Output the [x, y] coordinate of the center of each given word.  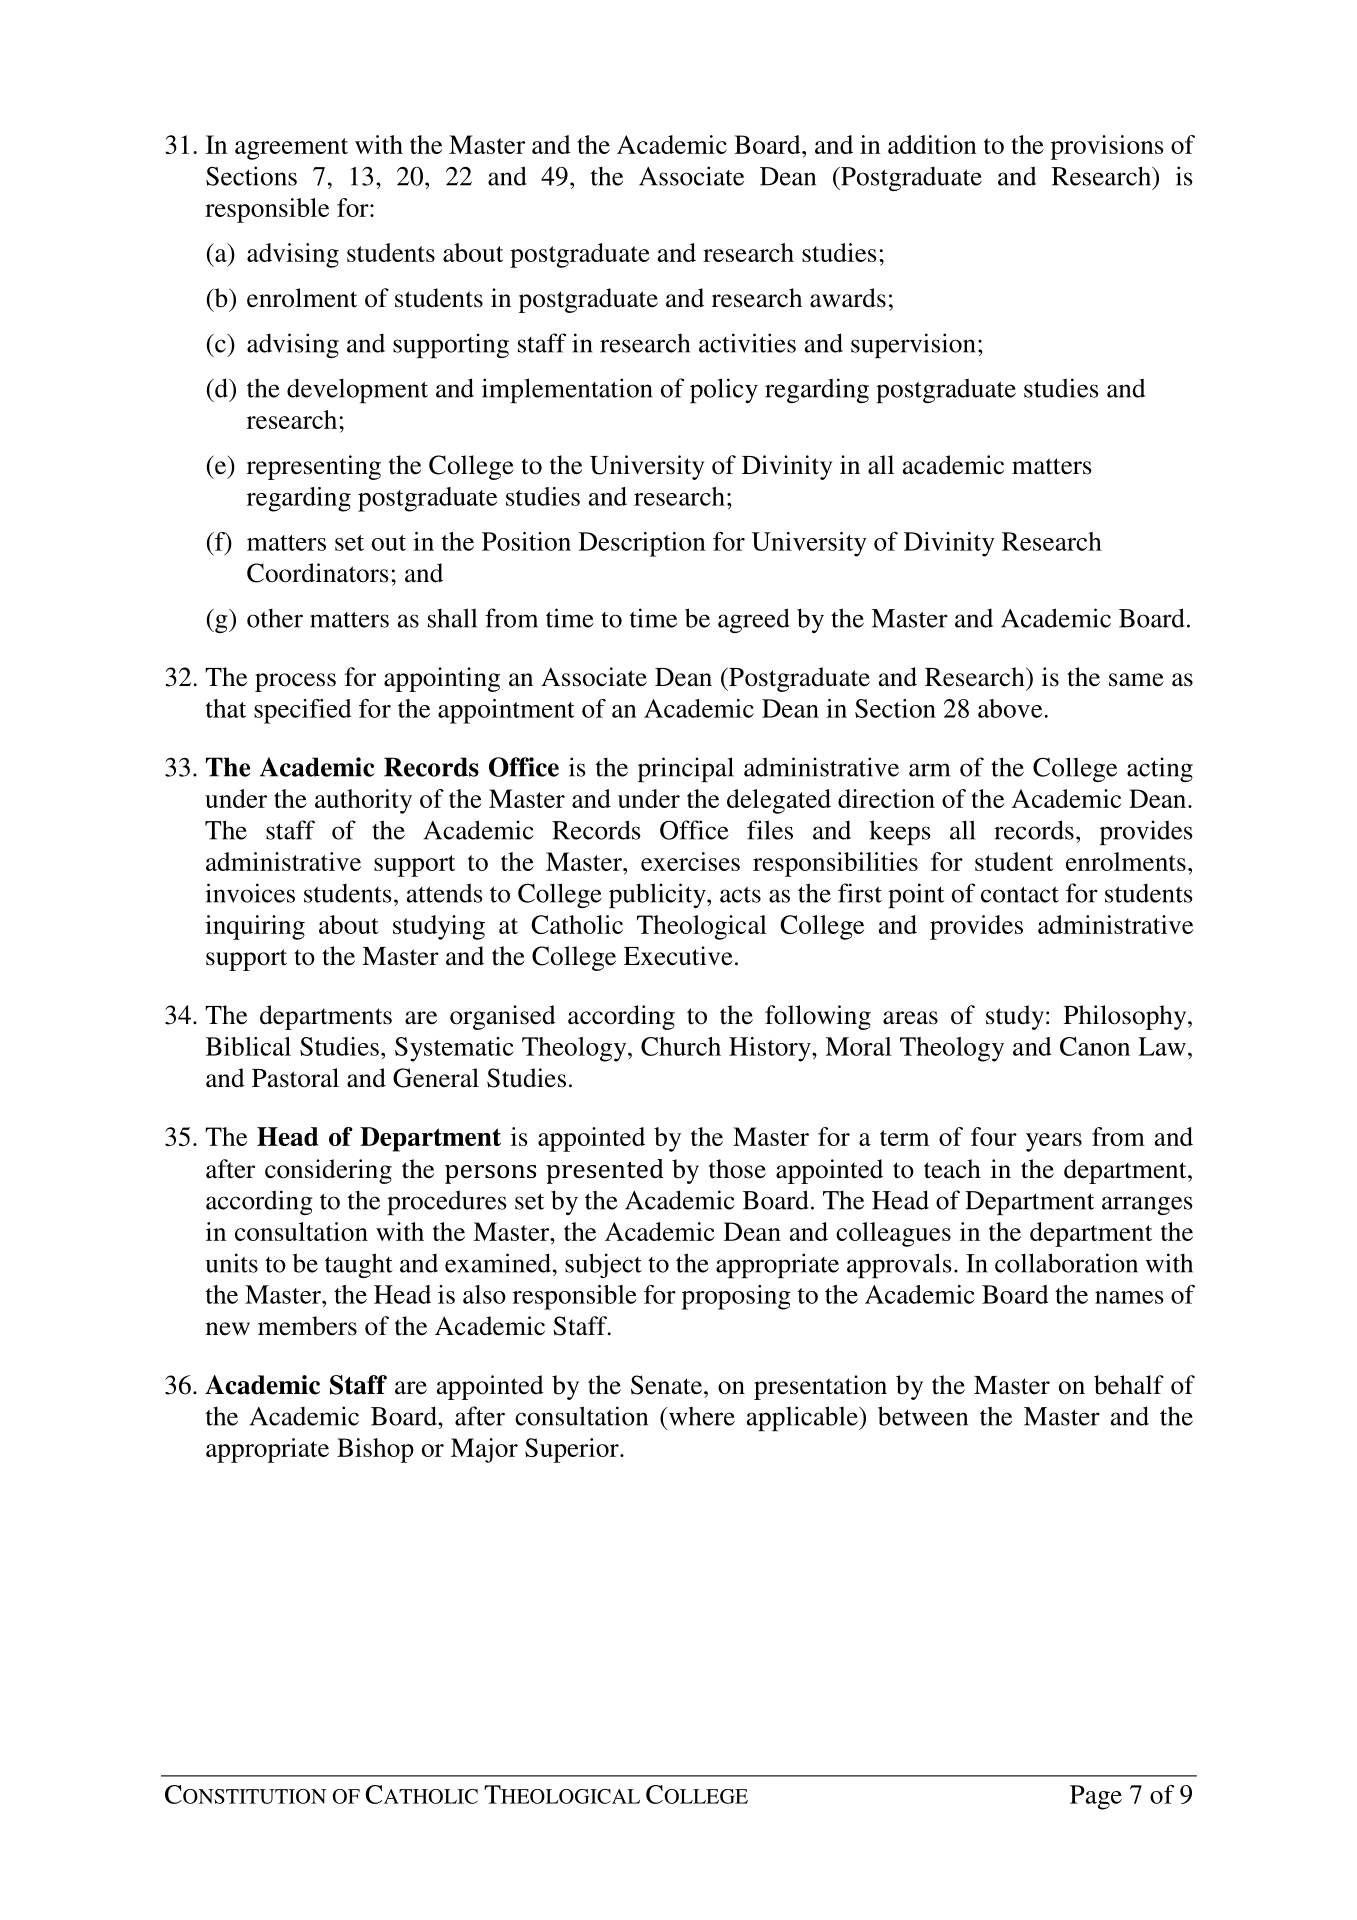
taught [359, 1265]
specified [302, 711]
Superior [573, 1450]
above [1011, 708]
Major [484, 1450]
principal [686, 769]
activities [747, 343]
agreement [291, 149]
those [737, 1169]
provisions [1107, 147]
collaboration [1066, 1263]
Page [1096, 1797]
